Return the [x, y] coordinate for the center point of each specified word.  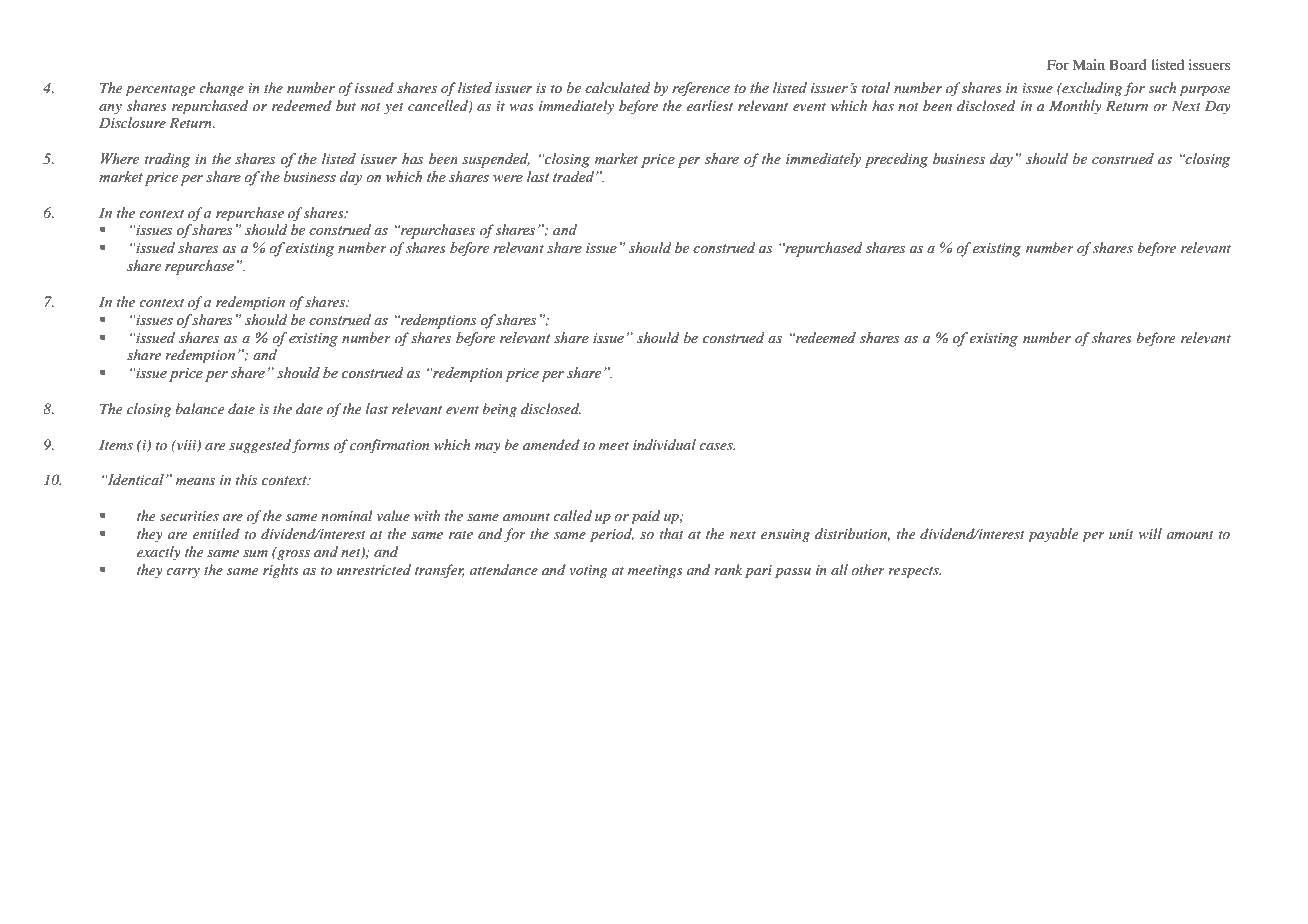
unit [1121, 534]
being [499, 410]
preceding [896, 160]
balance [199, 408]
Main [1088, 64]
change [221, 89]
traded [575, 177]
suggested [260, 446]
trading [168, 160]
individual [664, 444]
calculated [618, 88]
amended [551, 444]
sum [255, 553]
